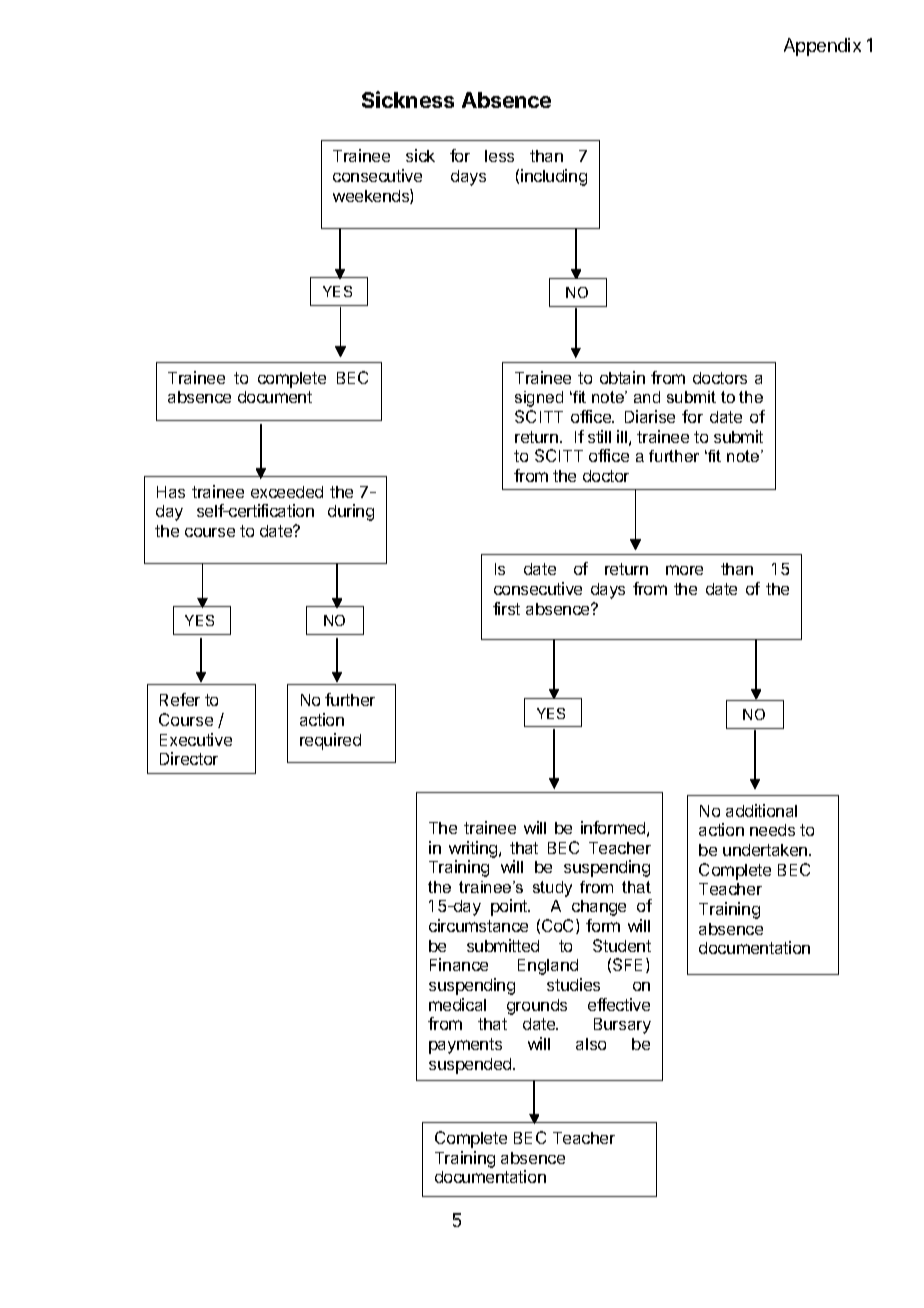 The image size is (924, 1308). I want to click on Appendix, so click(822, 47).
